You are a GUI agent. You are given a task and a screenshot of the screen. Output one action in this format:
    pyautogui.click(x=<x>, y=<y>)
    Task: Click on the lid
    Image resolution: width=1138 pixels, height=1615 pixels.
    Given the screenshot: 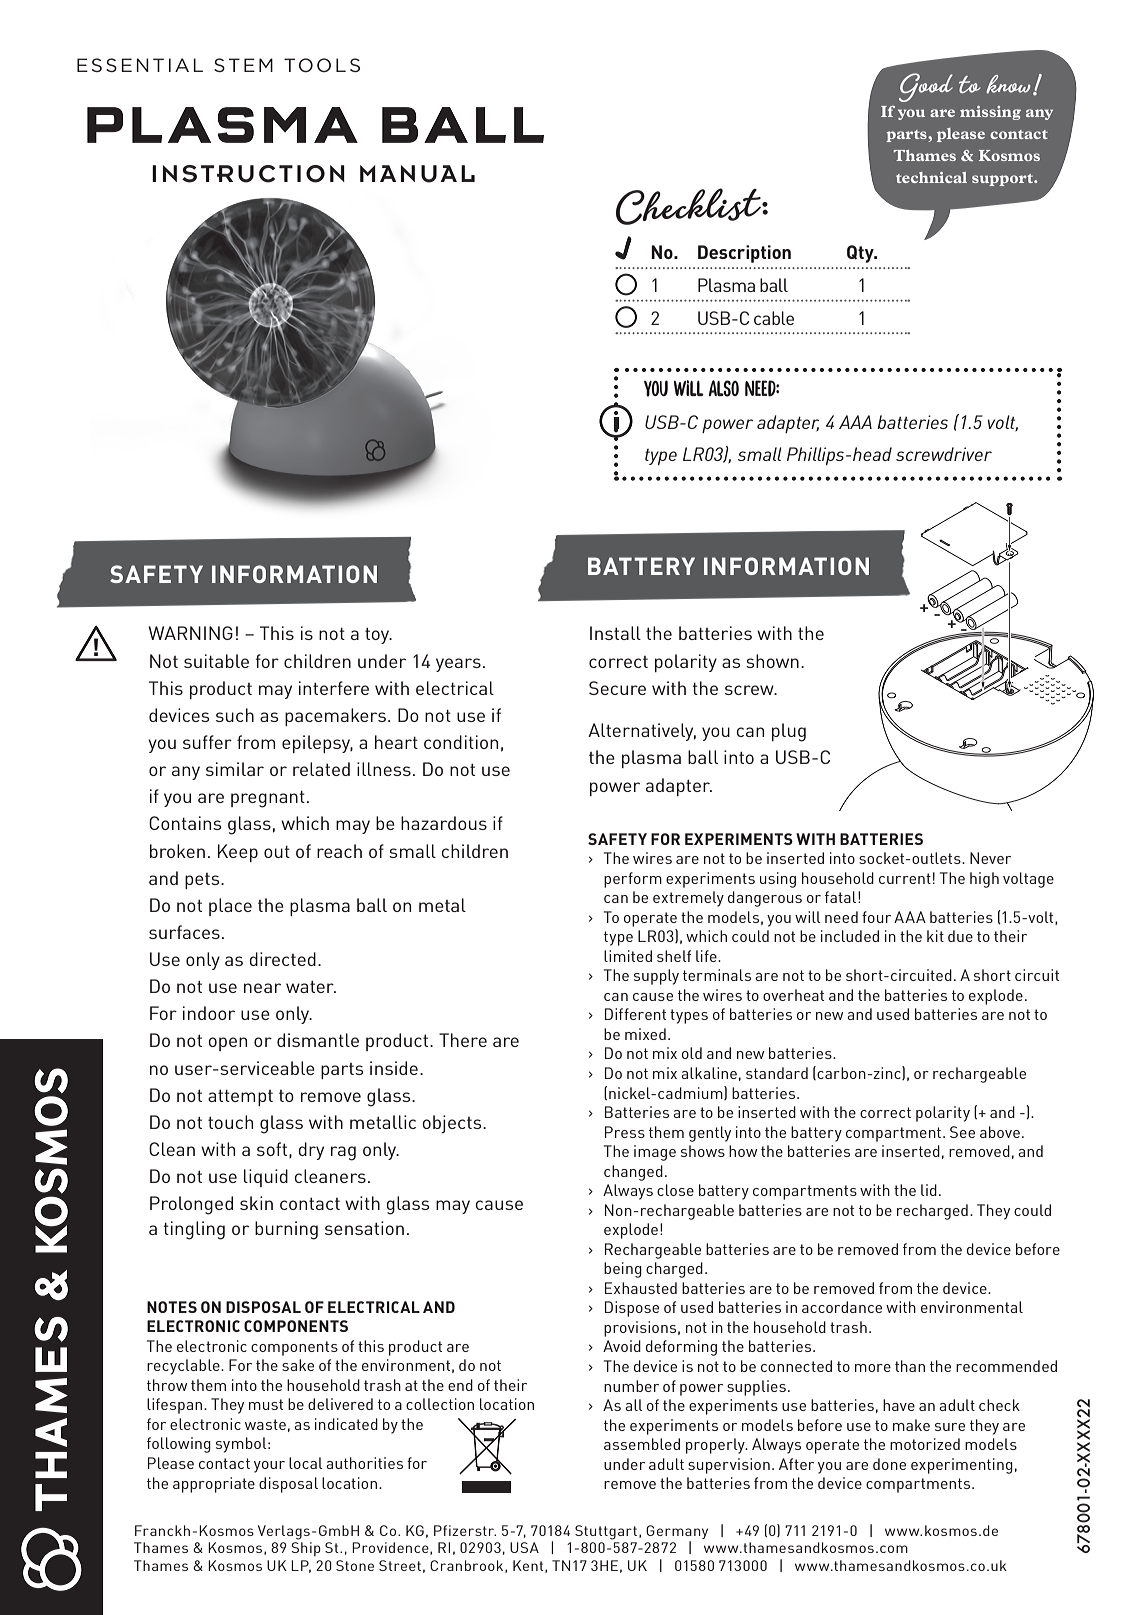 What is the action you would take?
    pyautogui.click(x=929, y=1190)
